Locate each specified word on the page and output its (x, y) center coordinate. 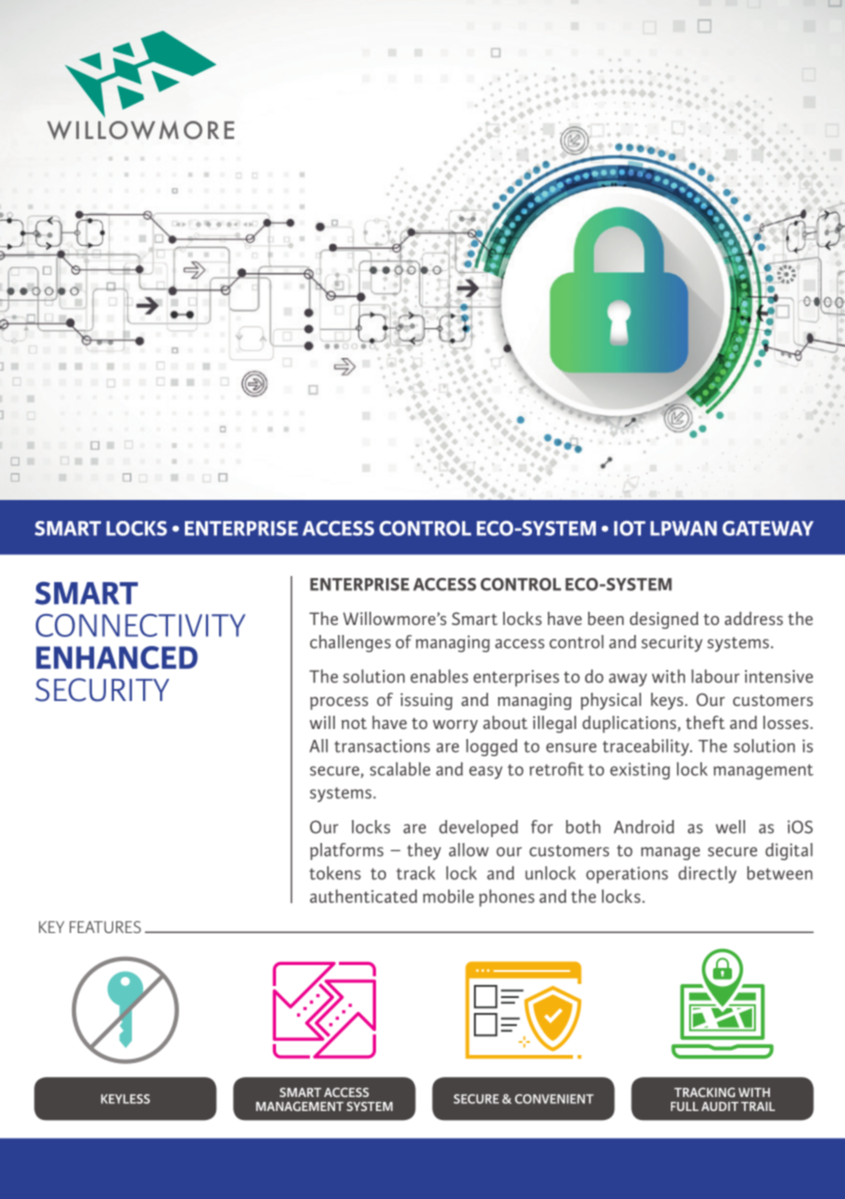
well (730, 827)
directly (707, 874)
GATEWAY (768, 528)
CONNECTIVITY (141, 625)
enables (439, 676)
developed (478, 828)
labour (715, 676)
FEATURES (105, 927)
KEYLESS (125, 1099)
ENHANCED (117, 657)
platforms (347, 851)
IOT (629, 528)
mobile (448, 896)
